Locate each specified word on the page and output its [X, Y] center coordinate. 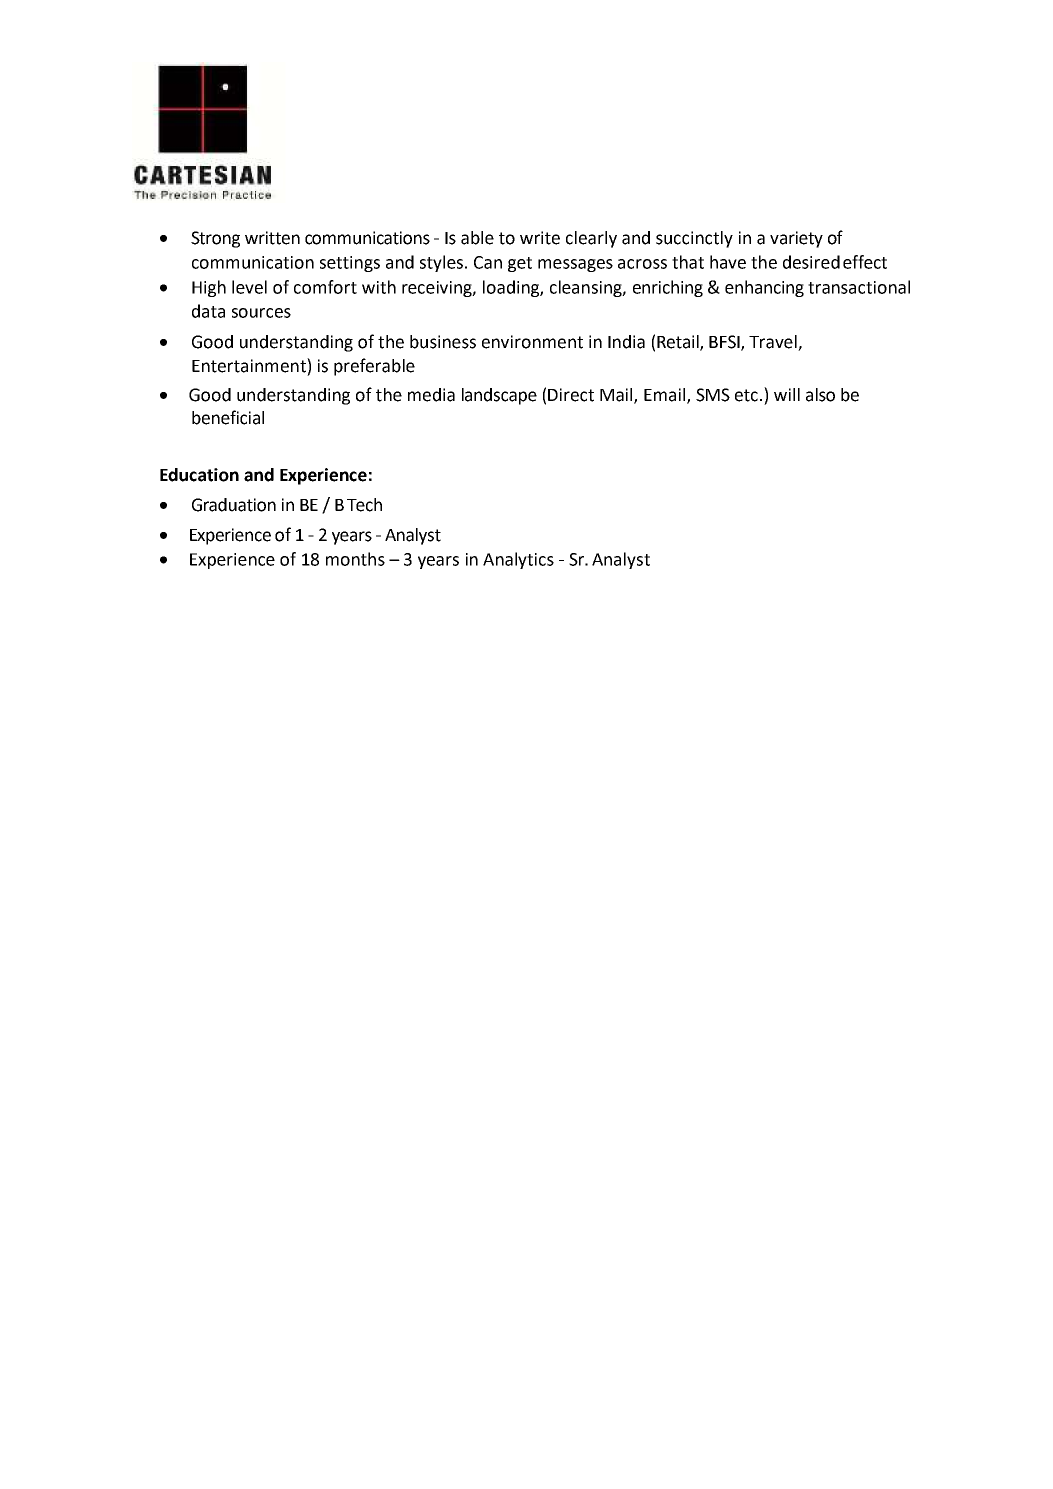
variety [796, 239]
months [355, 559]
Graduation [234, 505]
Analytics [518, 560]
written [272, 238]
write [540, 238]
